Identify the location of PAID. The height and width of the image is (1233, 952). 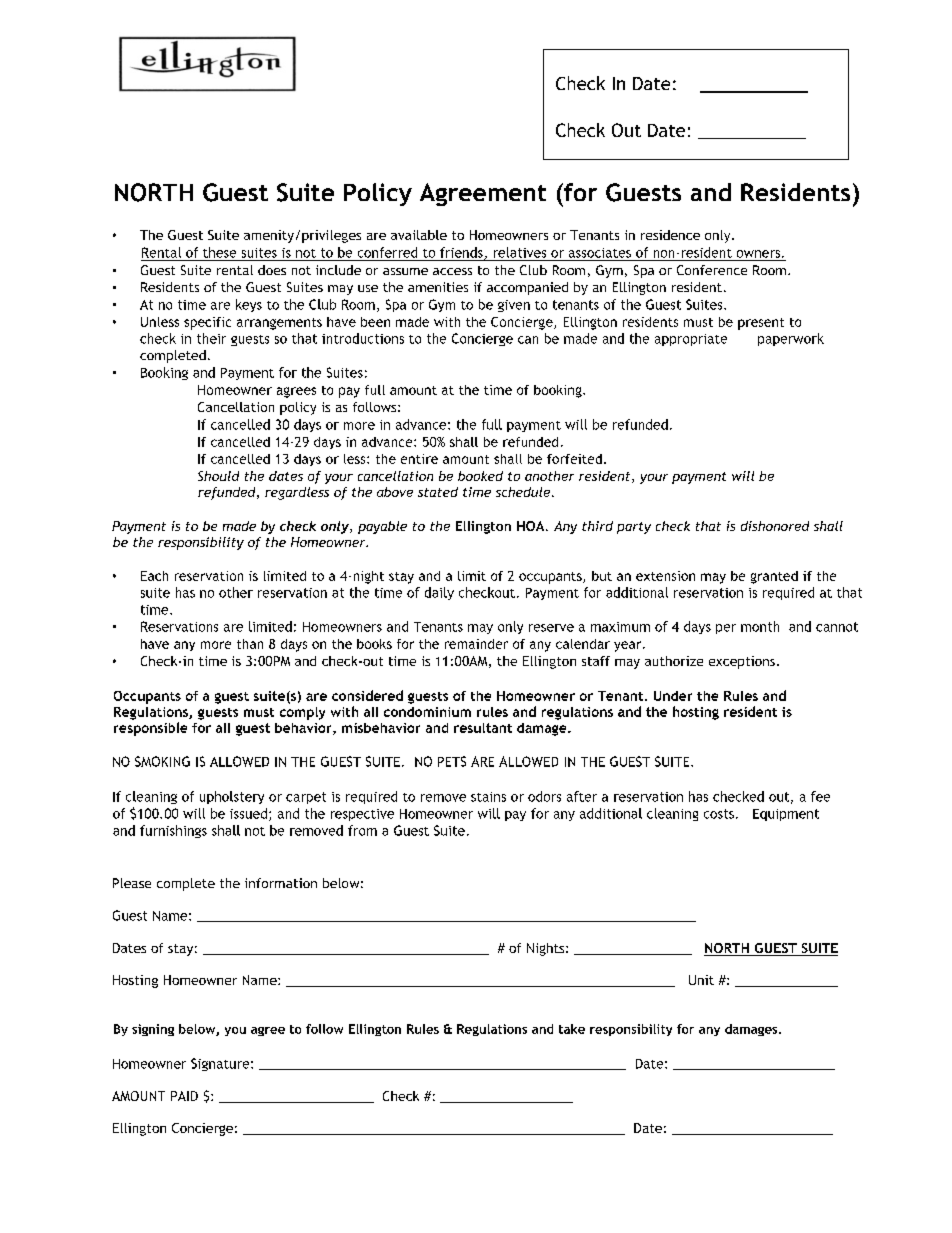
(184, 1096).
